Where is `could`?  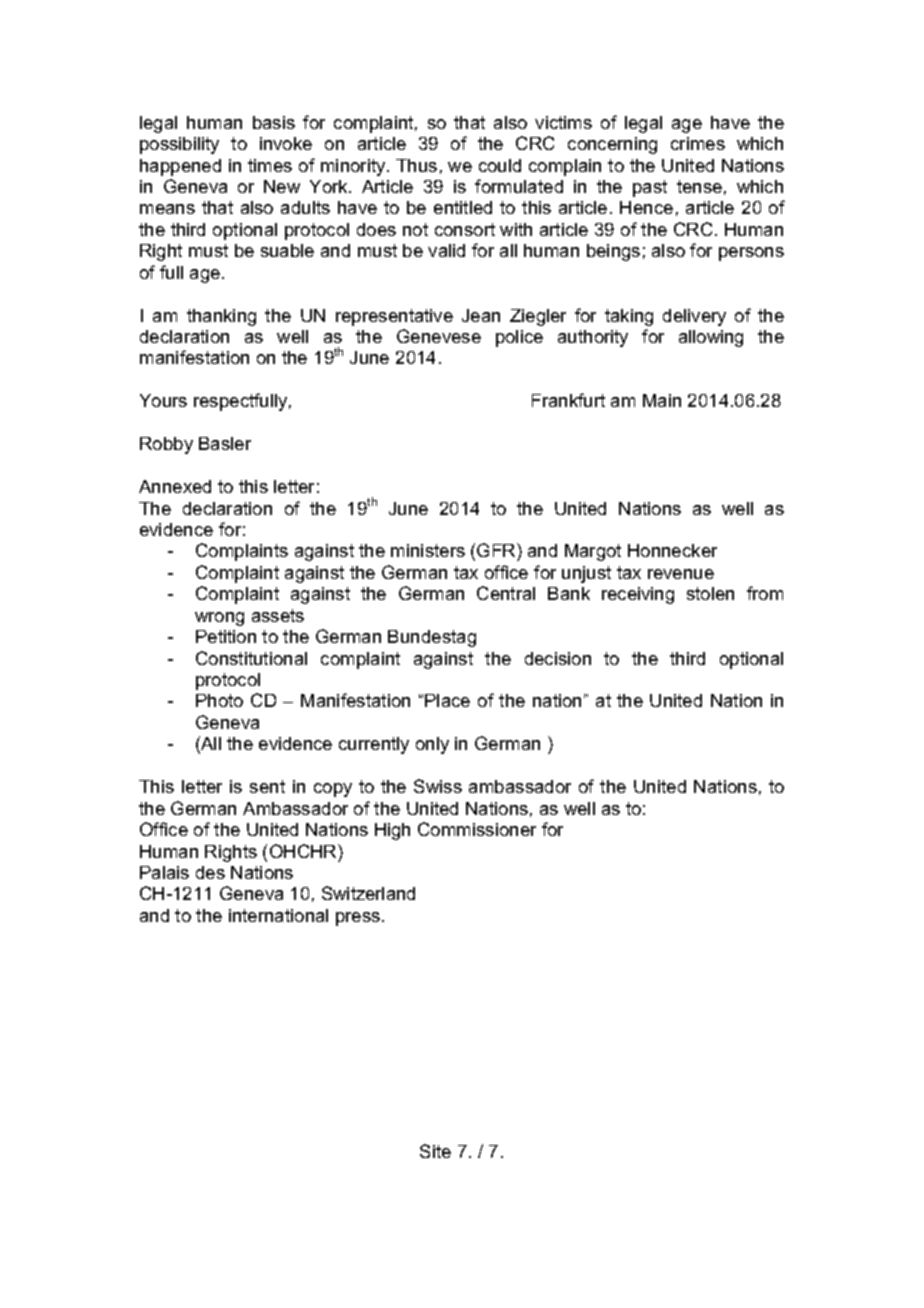 could is located at coordinates (500, 165).
